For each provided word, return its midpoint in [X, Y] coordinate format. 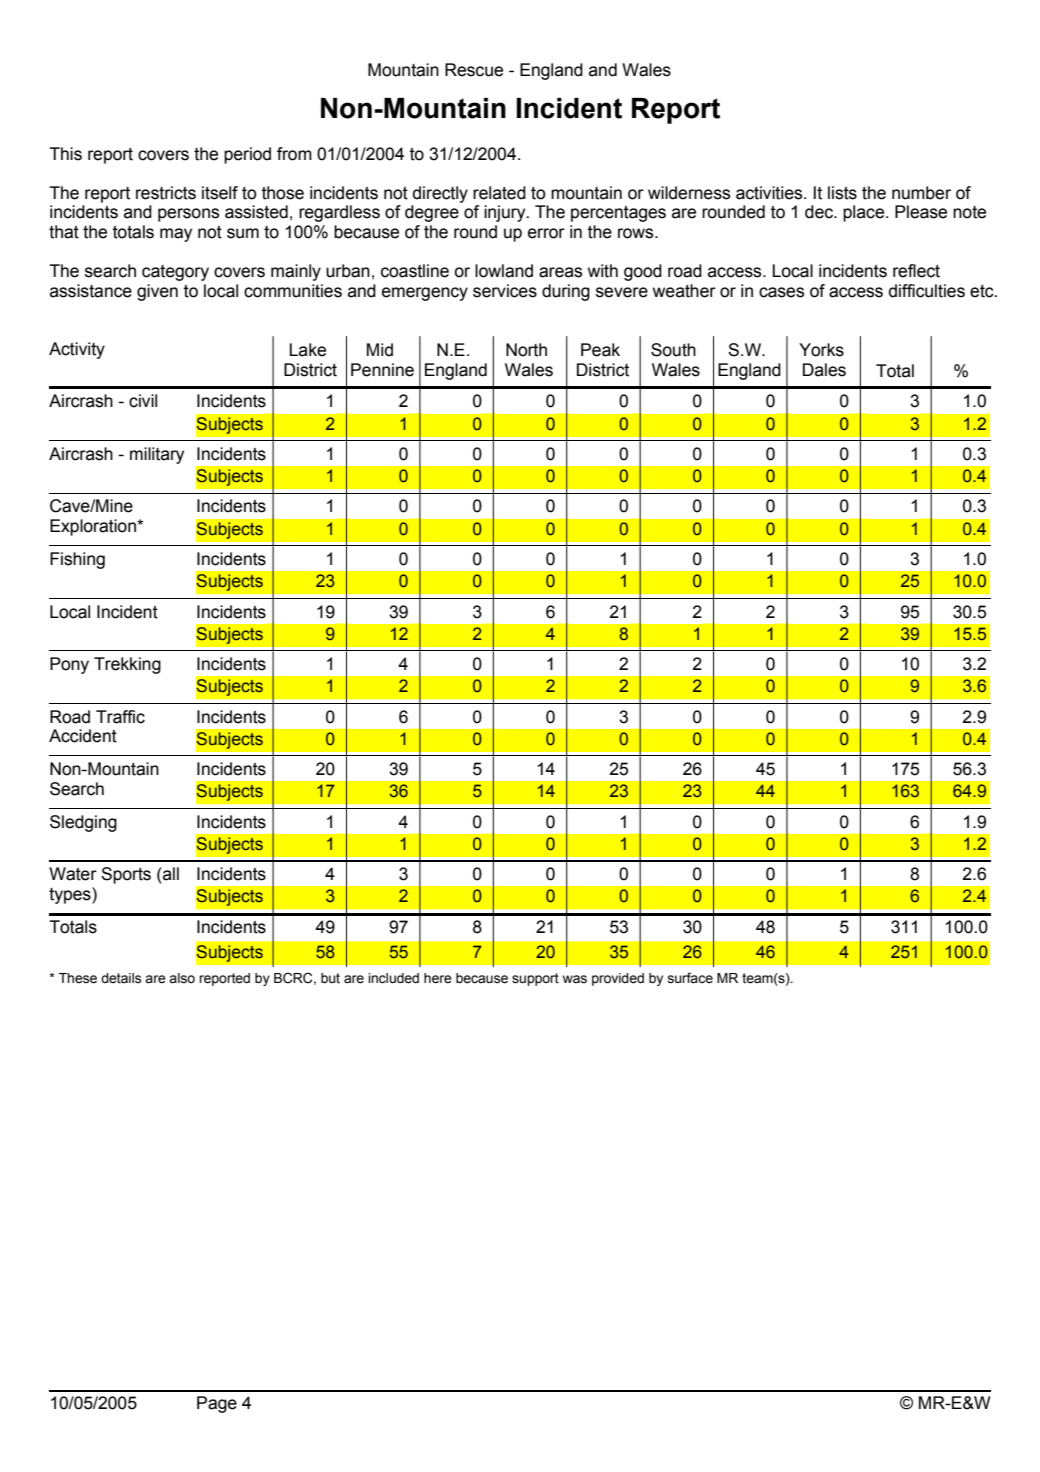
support [535, 979]
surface [690, 978]
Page [217, 1404]
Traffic [120, 717]
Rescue [474, 70]
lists [842, 193]
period [247, 155]
